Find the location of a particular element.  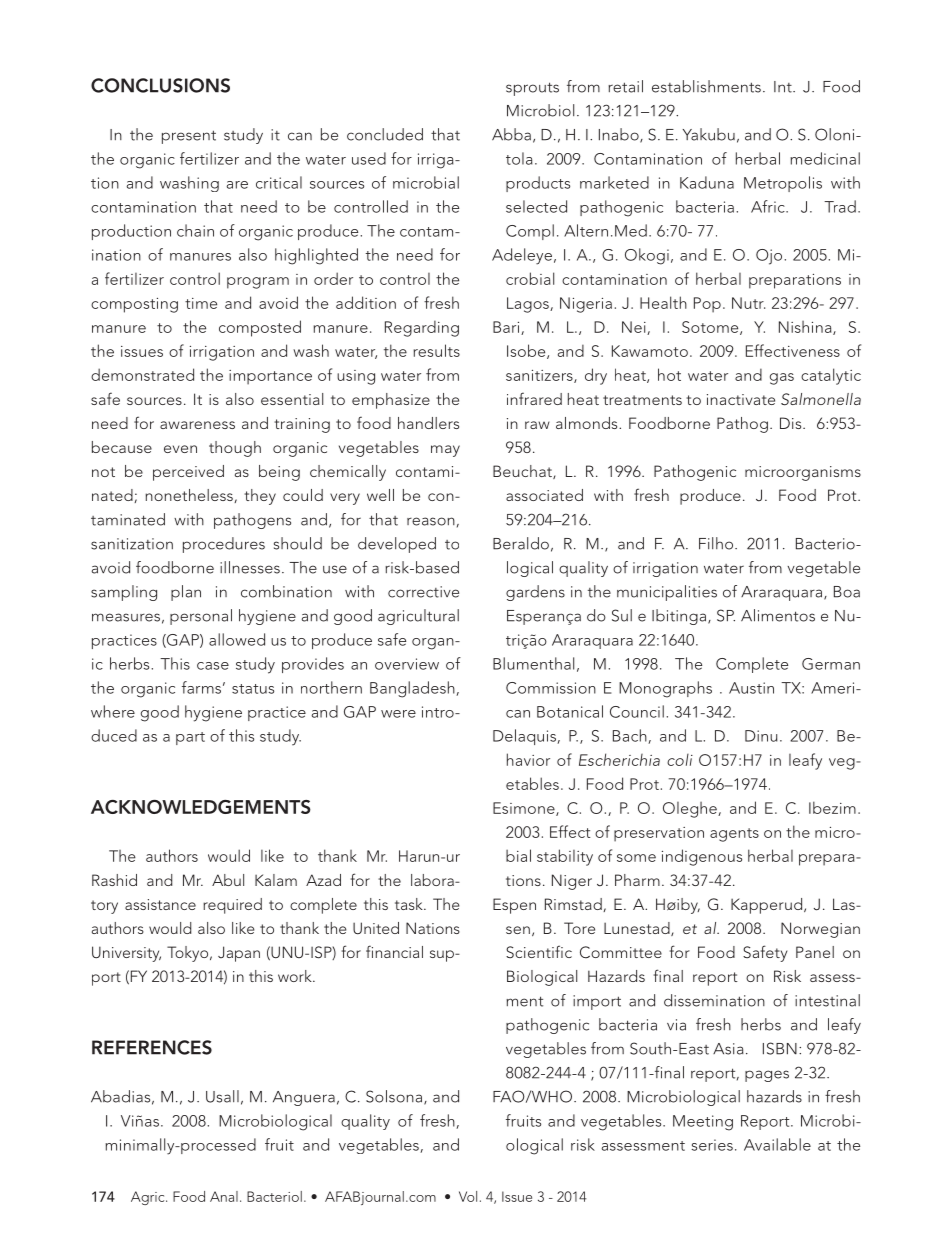

medicinal is located at coordinates (825, 158).
